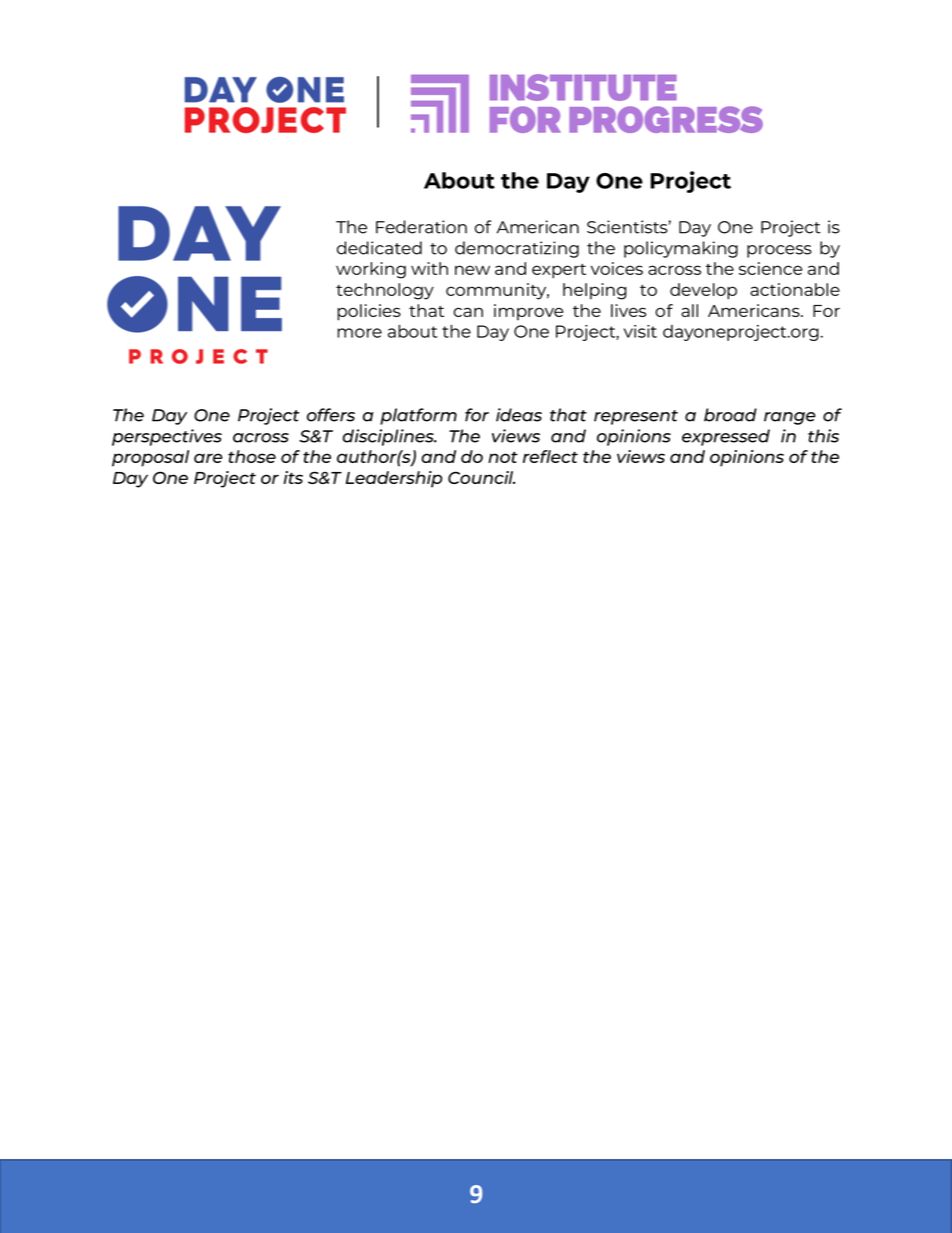 The image size is (952, 1233). I want to click on all, so click(689, 310).
